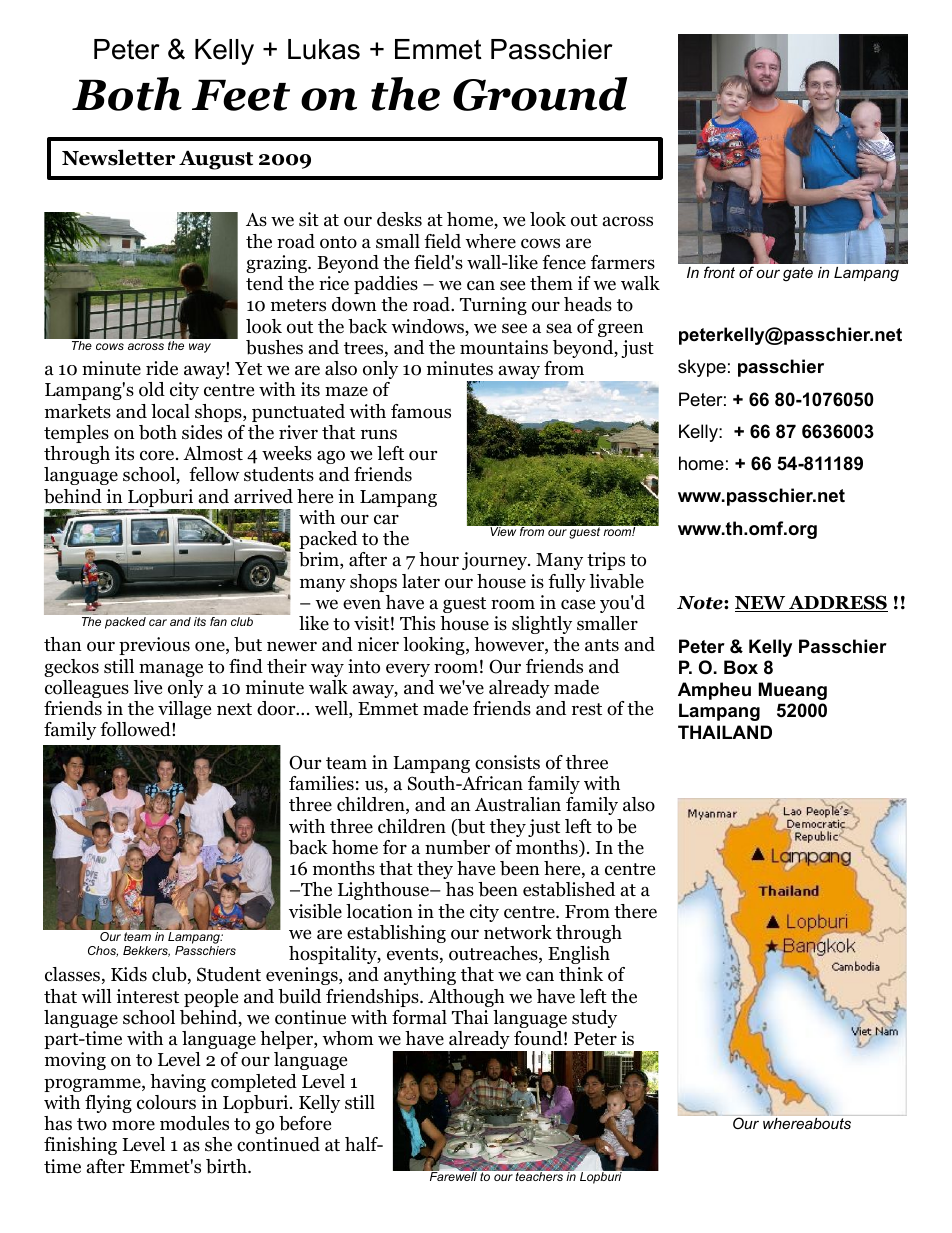 This document has height=1233, width=952. I want to click on This, so click(417, 623).
